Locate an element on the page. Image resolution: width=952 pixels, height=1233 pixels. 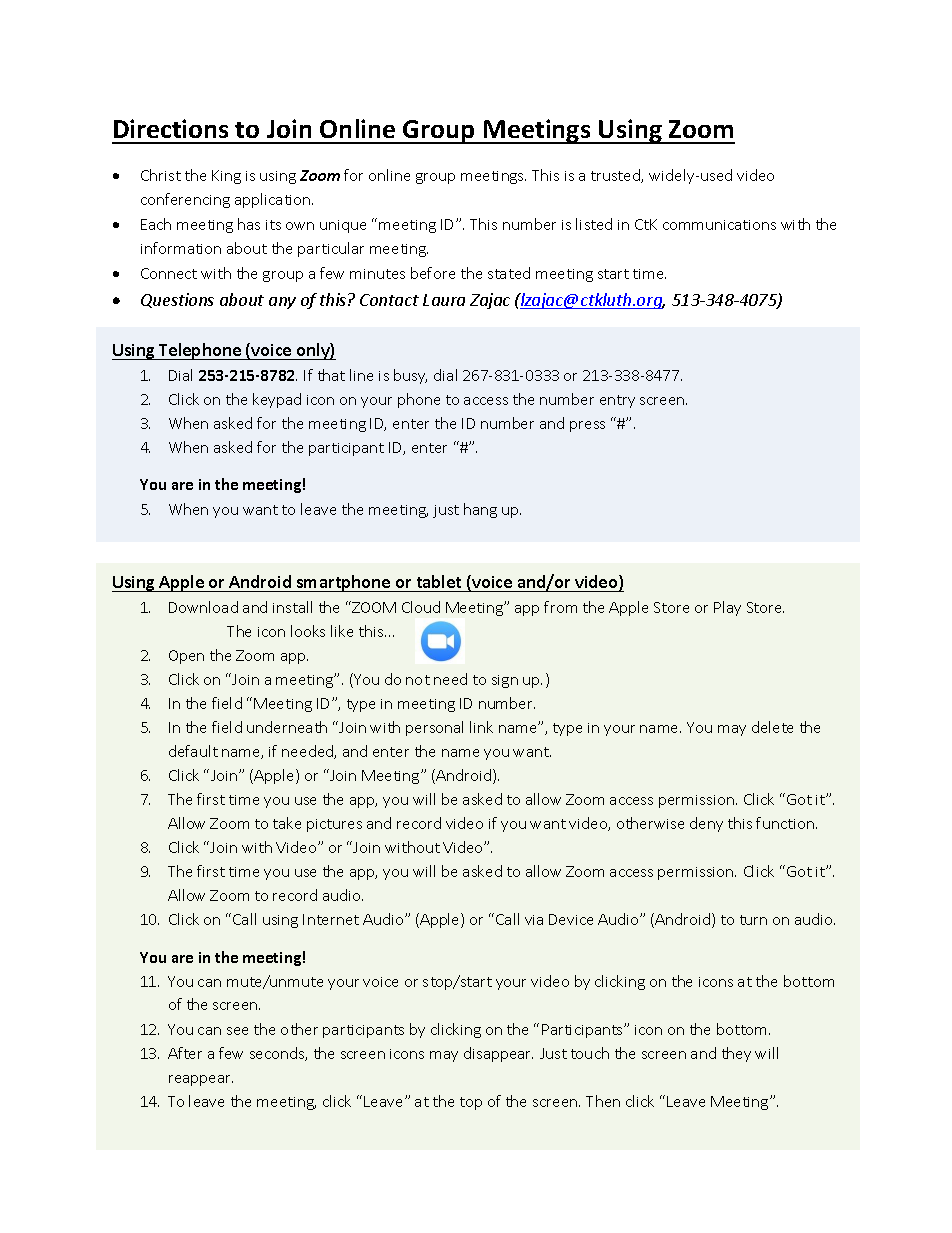
reappear is located at coordinates (201, 1080).
